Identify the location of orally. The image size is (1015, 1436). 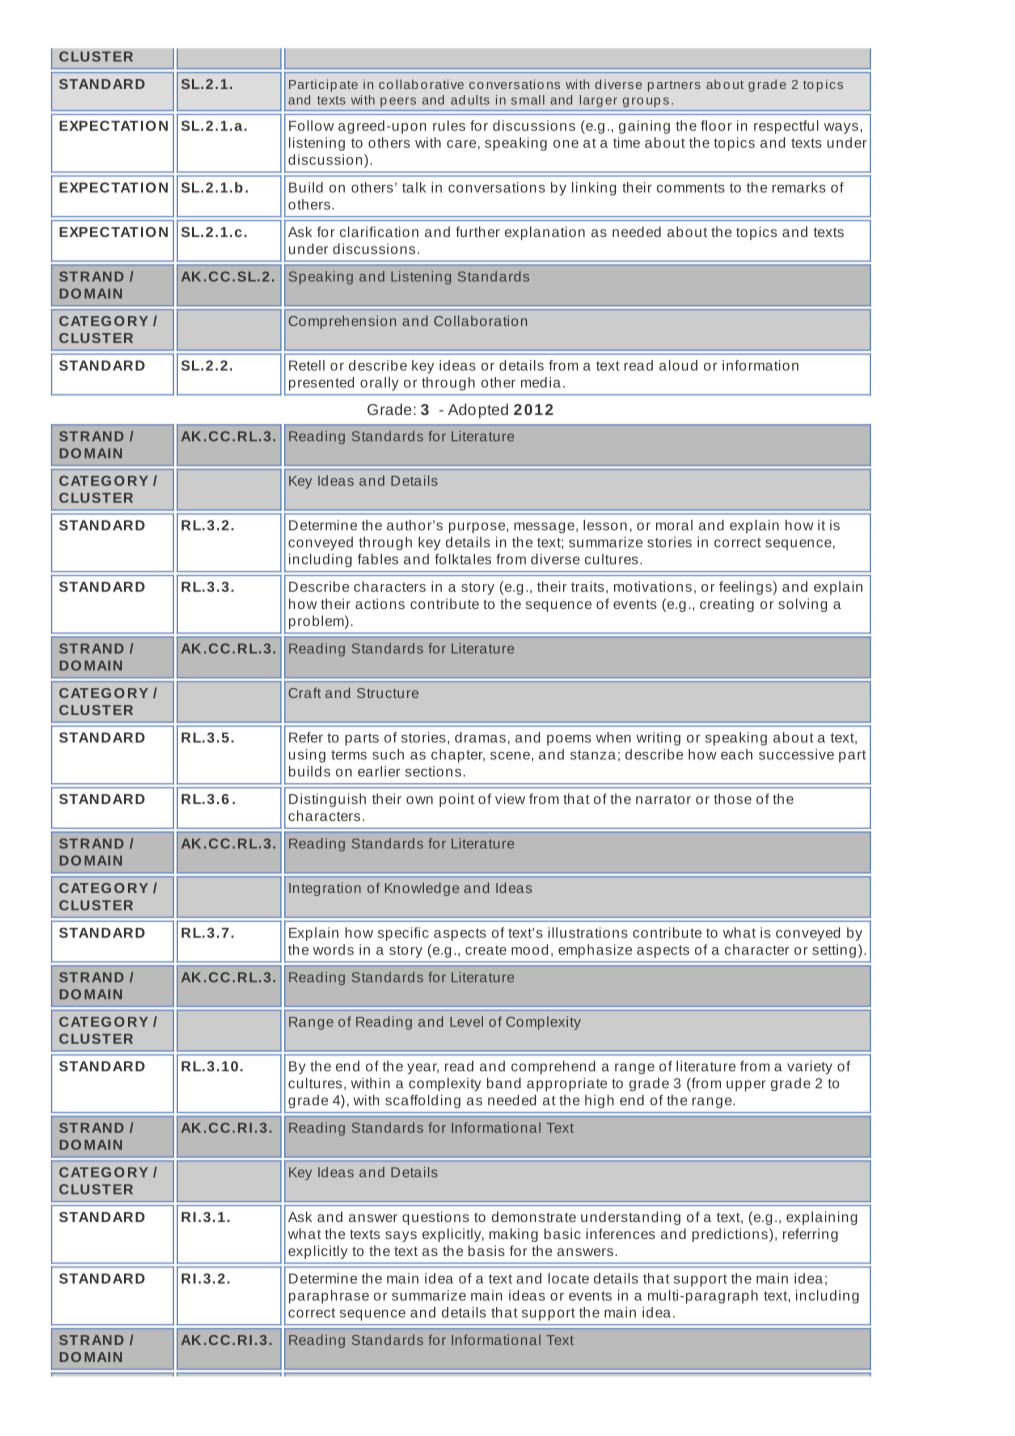
(379, 384).
